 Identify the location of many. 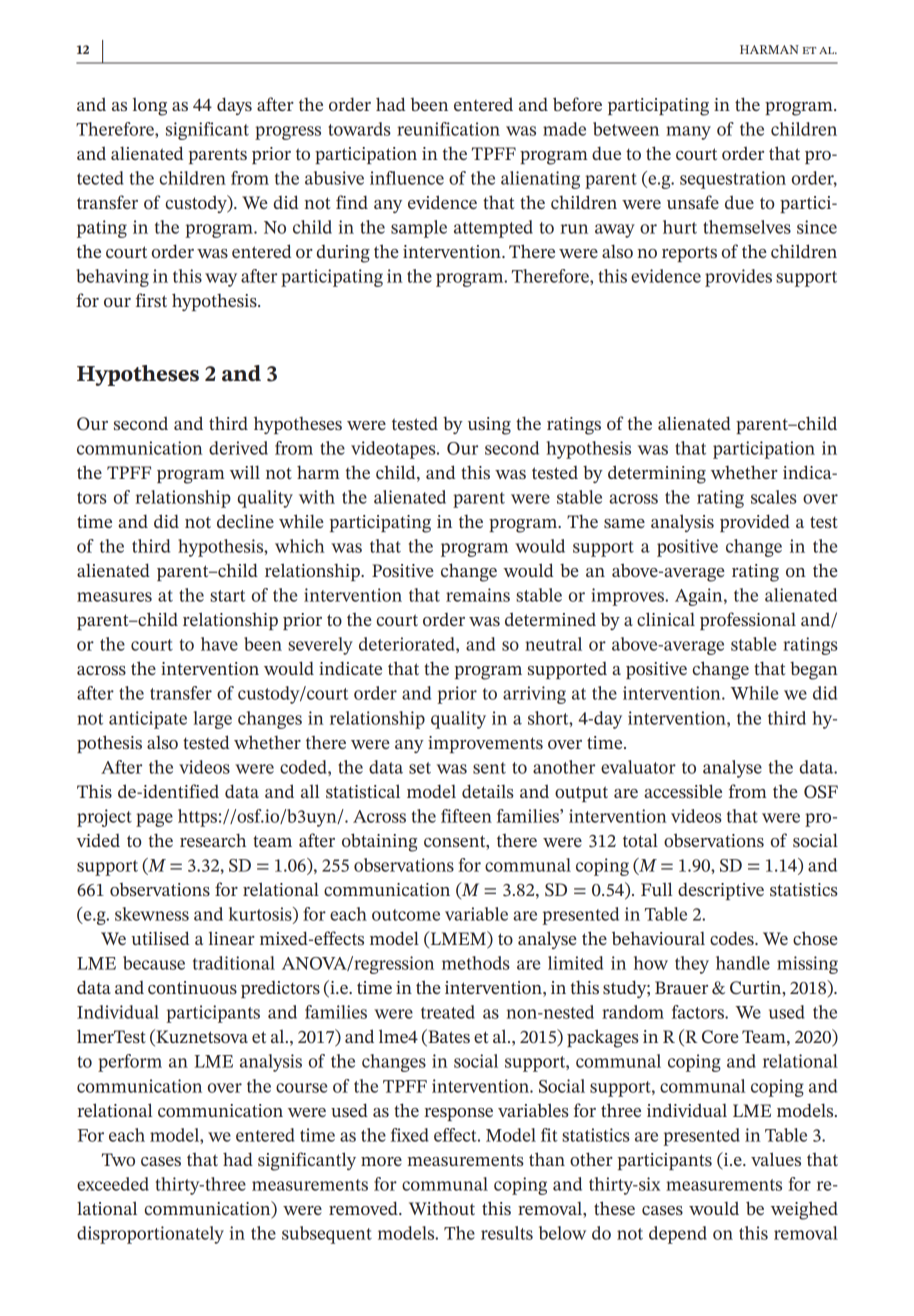
(688, 133).
